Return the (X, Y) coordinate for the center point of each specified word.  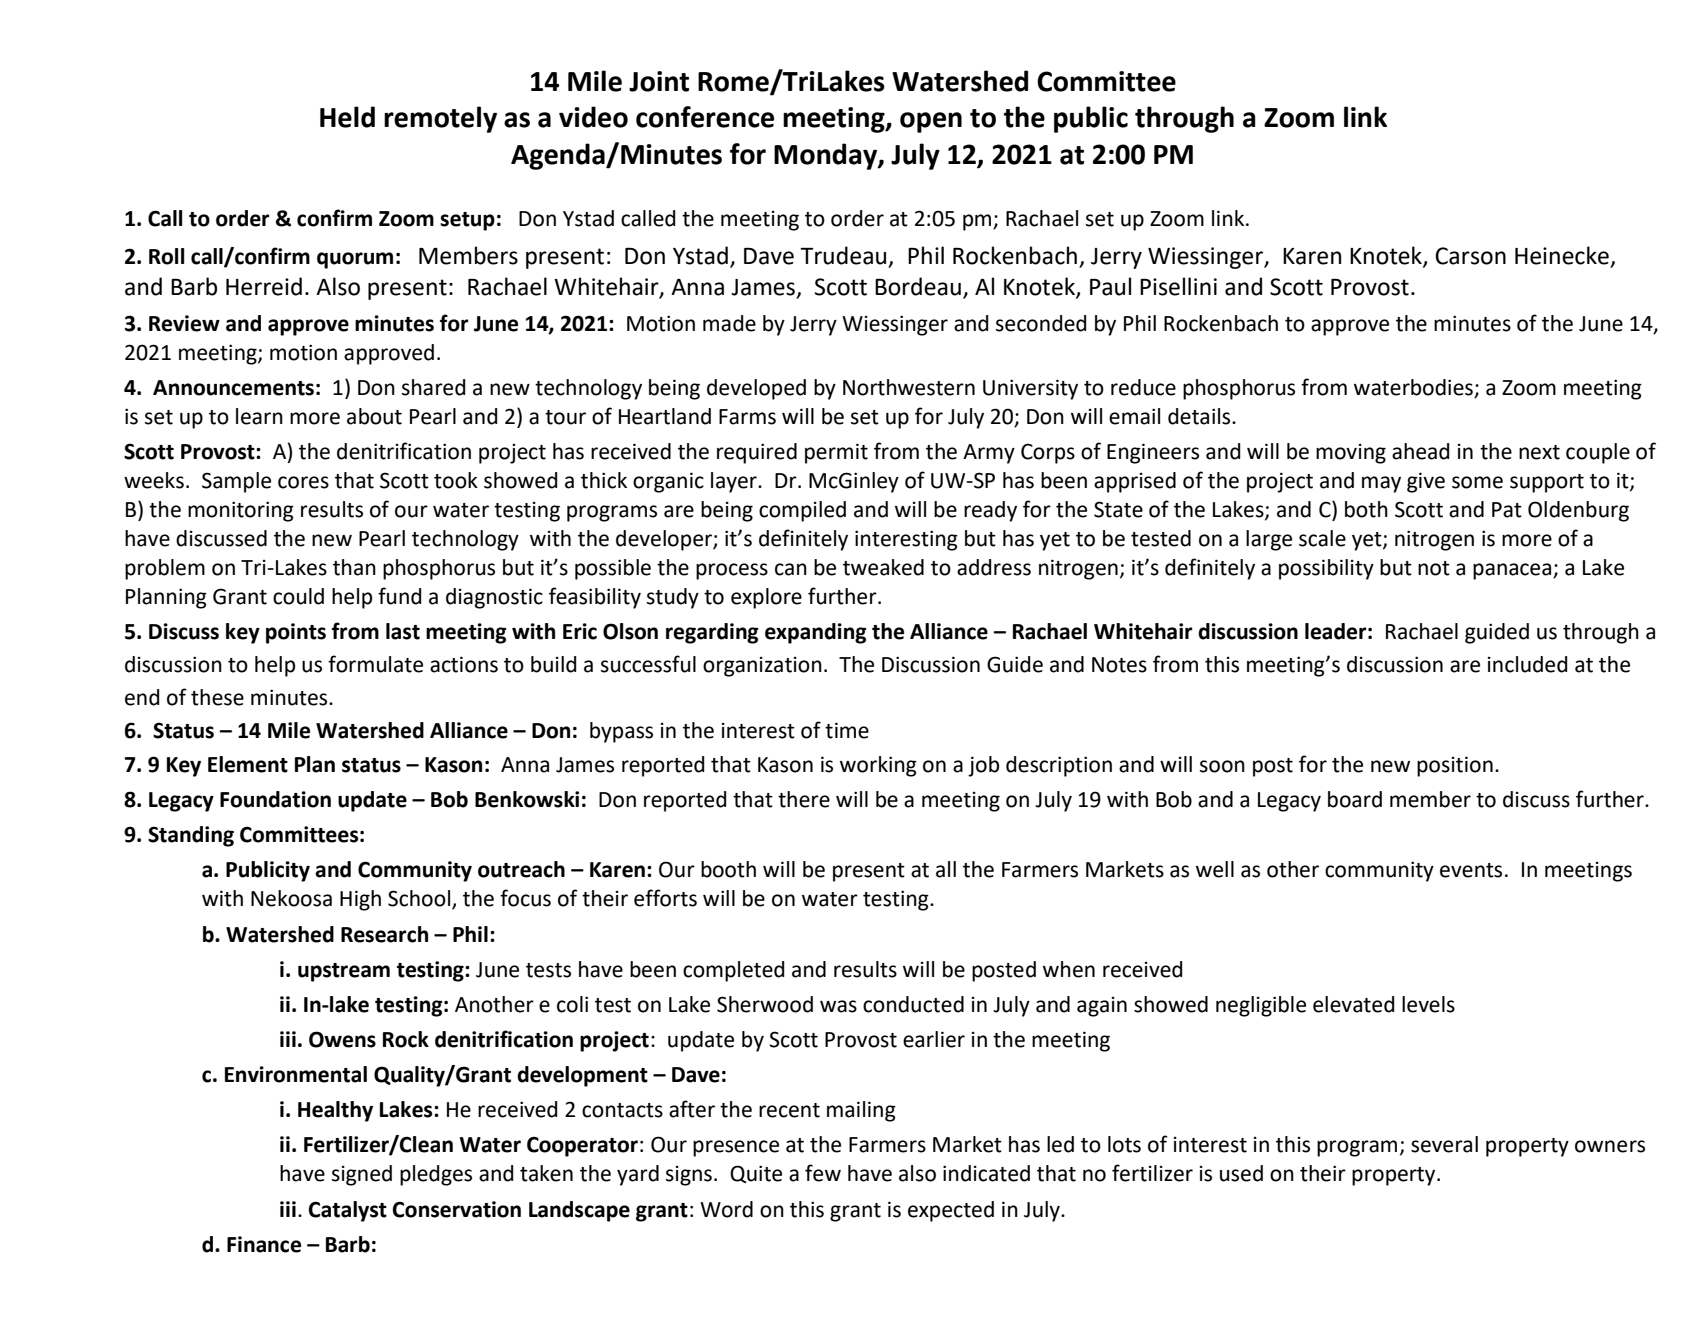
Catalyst (347, 1211)
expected (951, 1211)
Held (347, 117)
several (1444, 1144)
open (931, 122)
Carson (1470, 256)
